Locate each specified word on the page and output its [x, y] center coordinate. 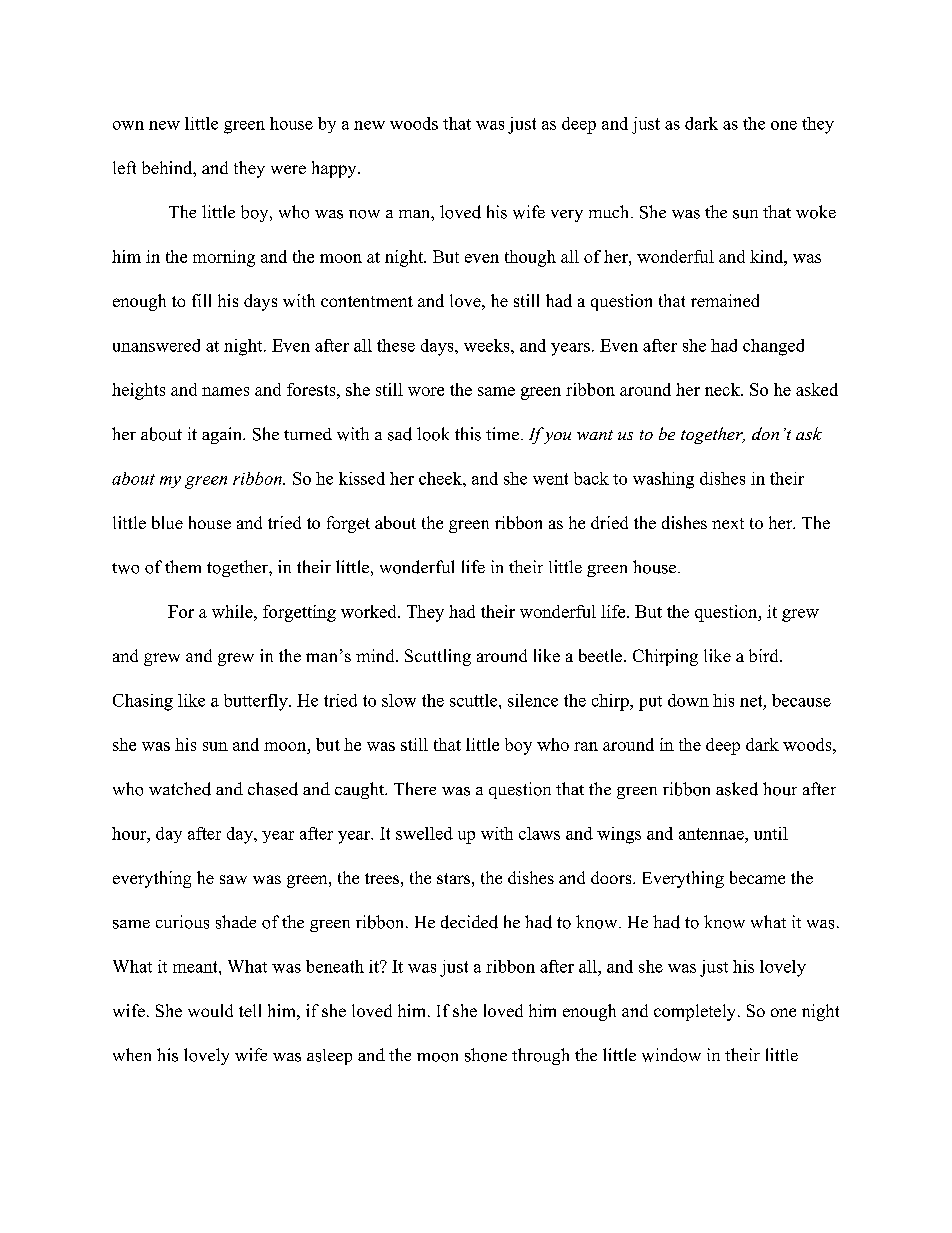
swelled [424, 833]
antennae [712, 834]
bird [765, 655]
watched [180, 789]
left [124, 167]
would [210, 1010]
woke [816, 212]
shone [486, 1055]
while [233, 611]
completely [694, 1012]
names [225, 391]
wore [426, 391]
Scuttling [438, 657]
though [530, 258]
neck [723, 389]
